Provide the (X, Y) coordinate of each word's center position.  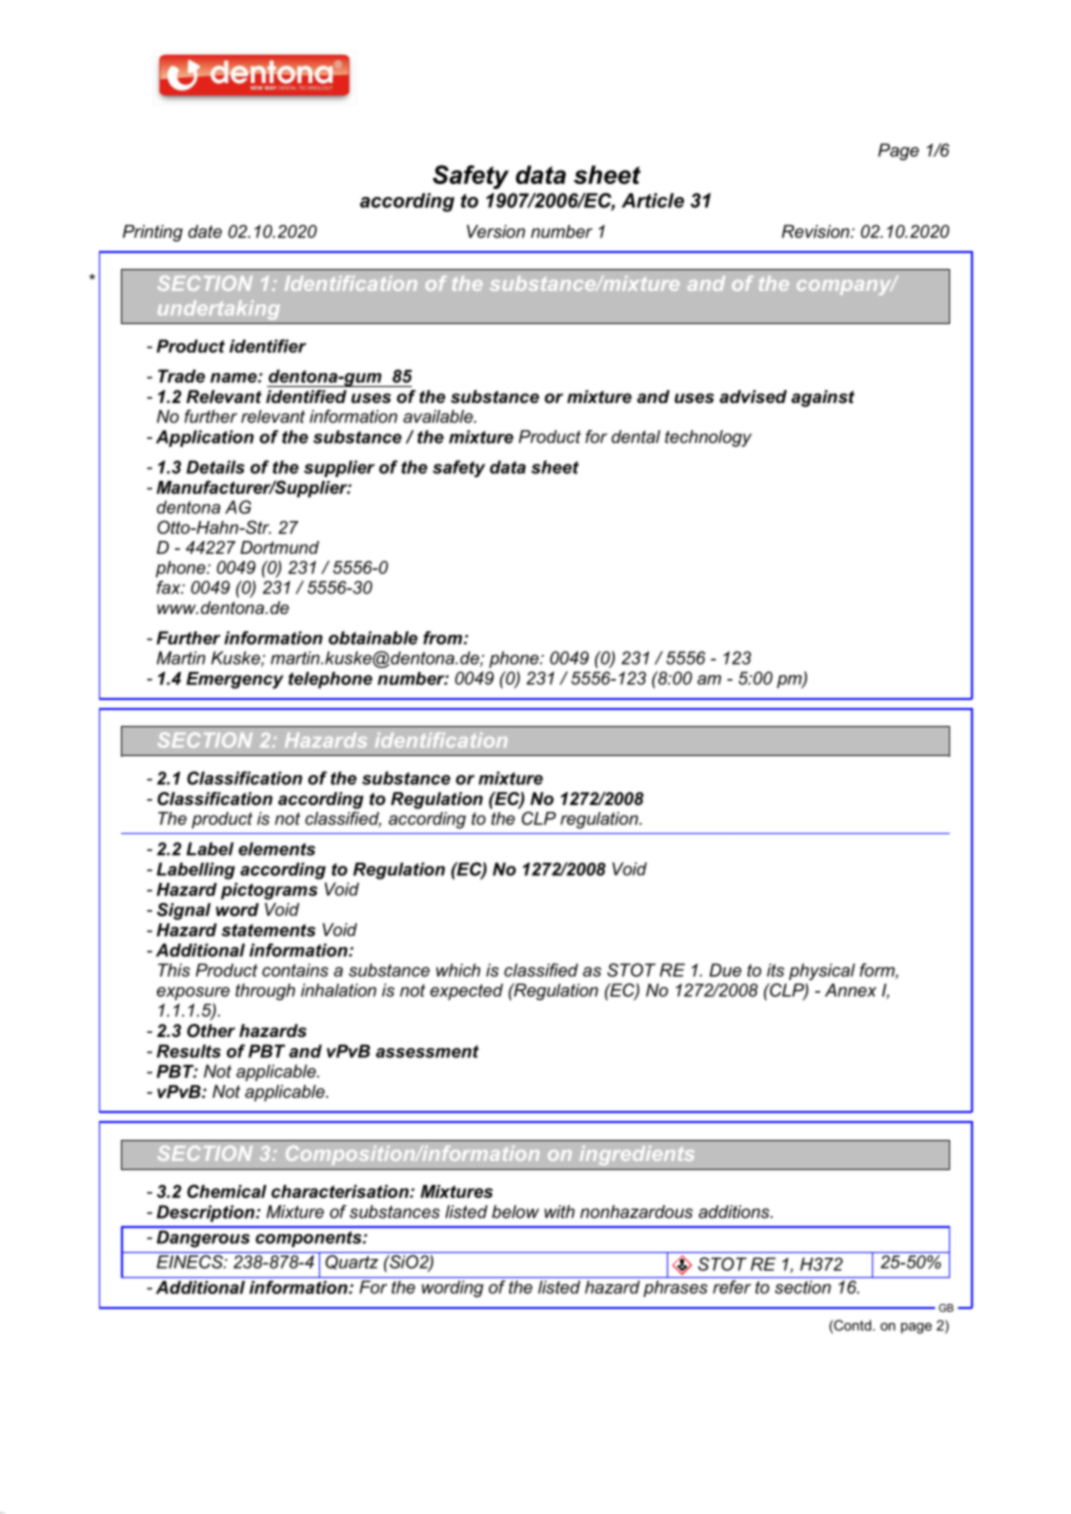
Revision (817, 231)
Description (207, 1213)
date (205, 231)
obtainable (373, 638)
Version (496, 231)
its (775, 970)
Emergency (235, 680)
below (515, 1211)
